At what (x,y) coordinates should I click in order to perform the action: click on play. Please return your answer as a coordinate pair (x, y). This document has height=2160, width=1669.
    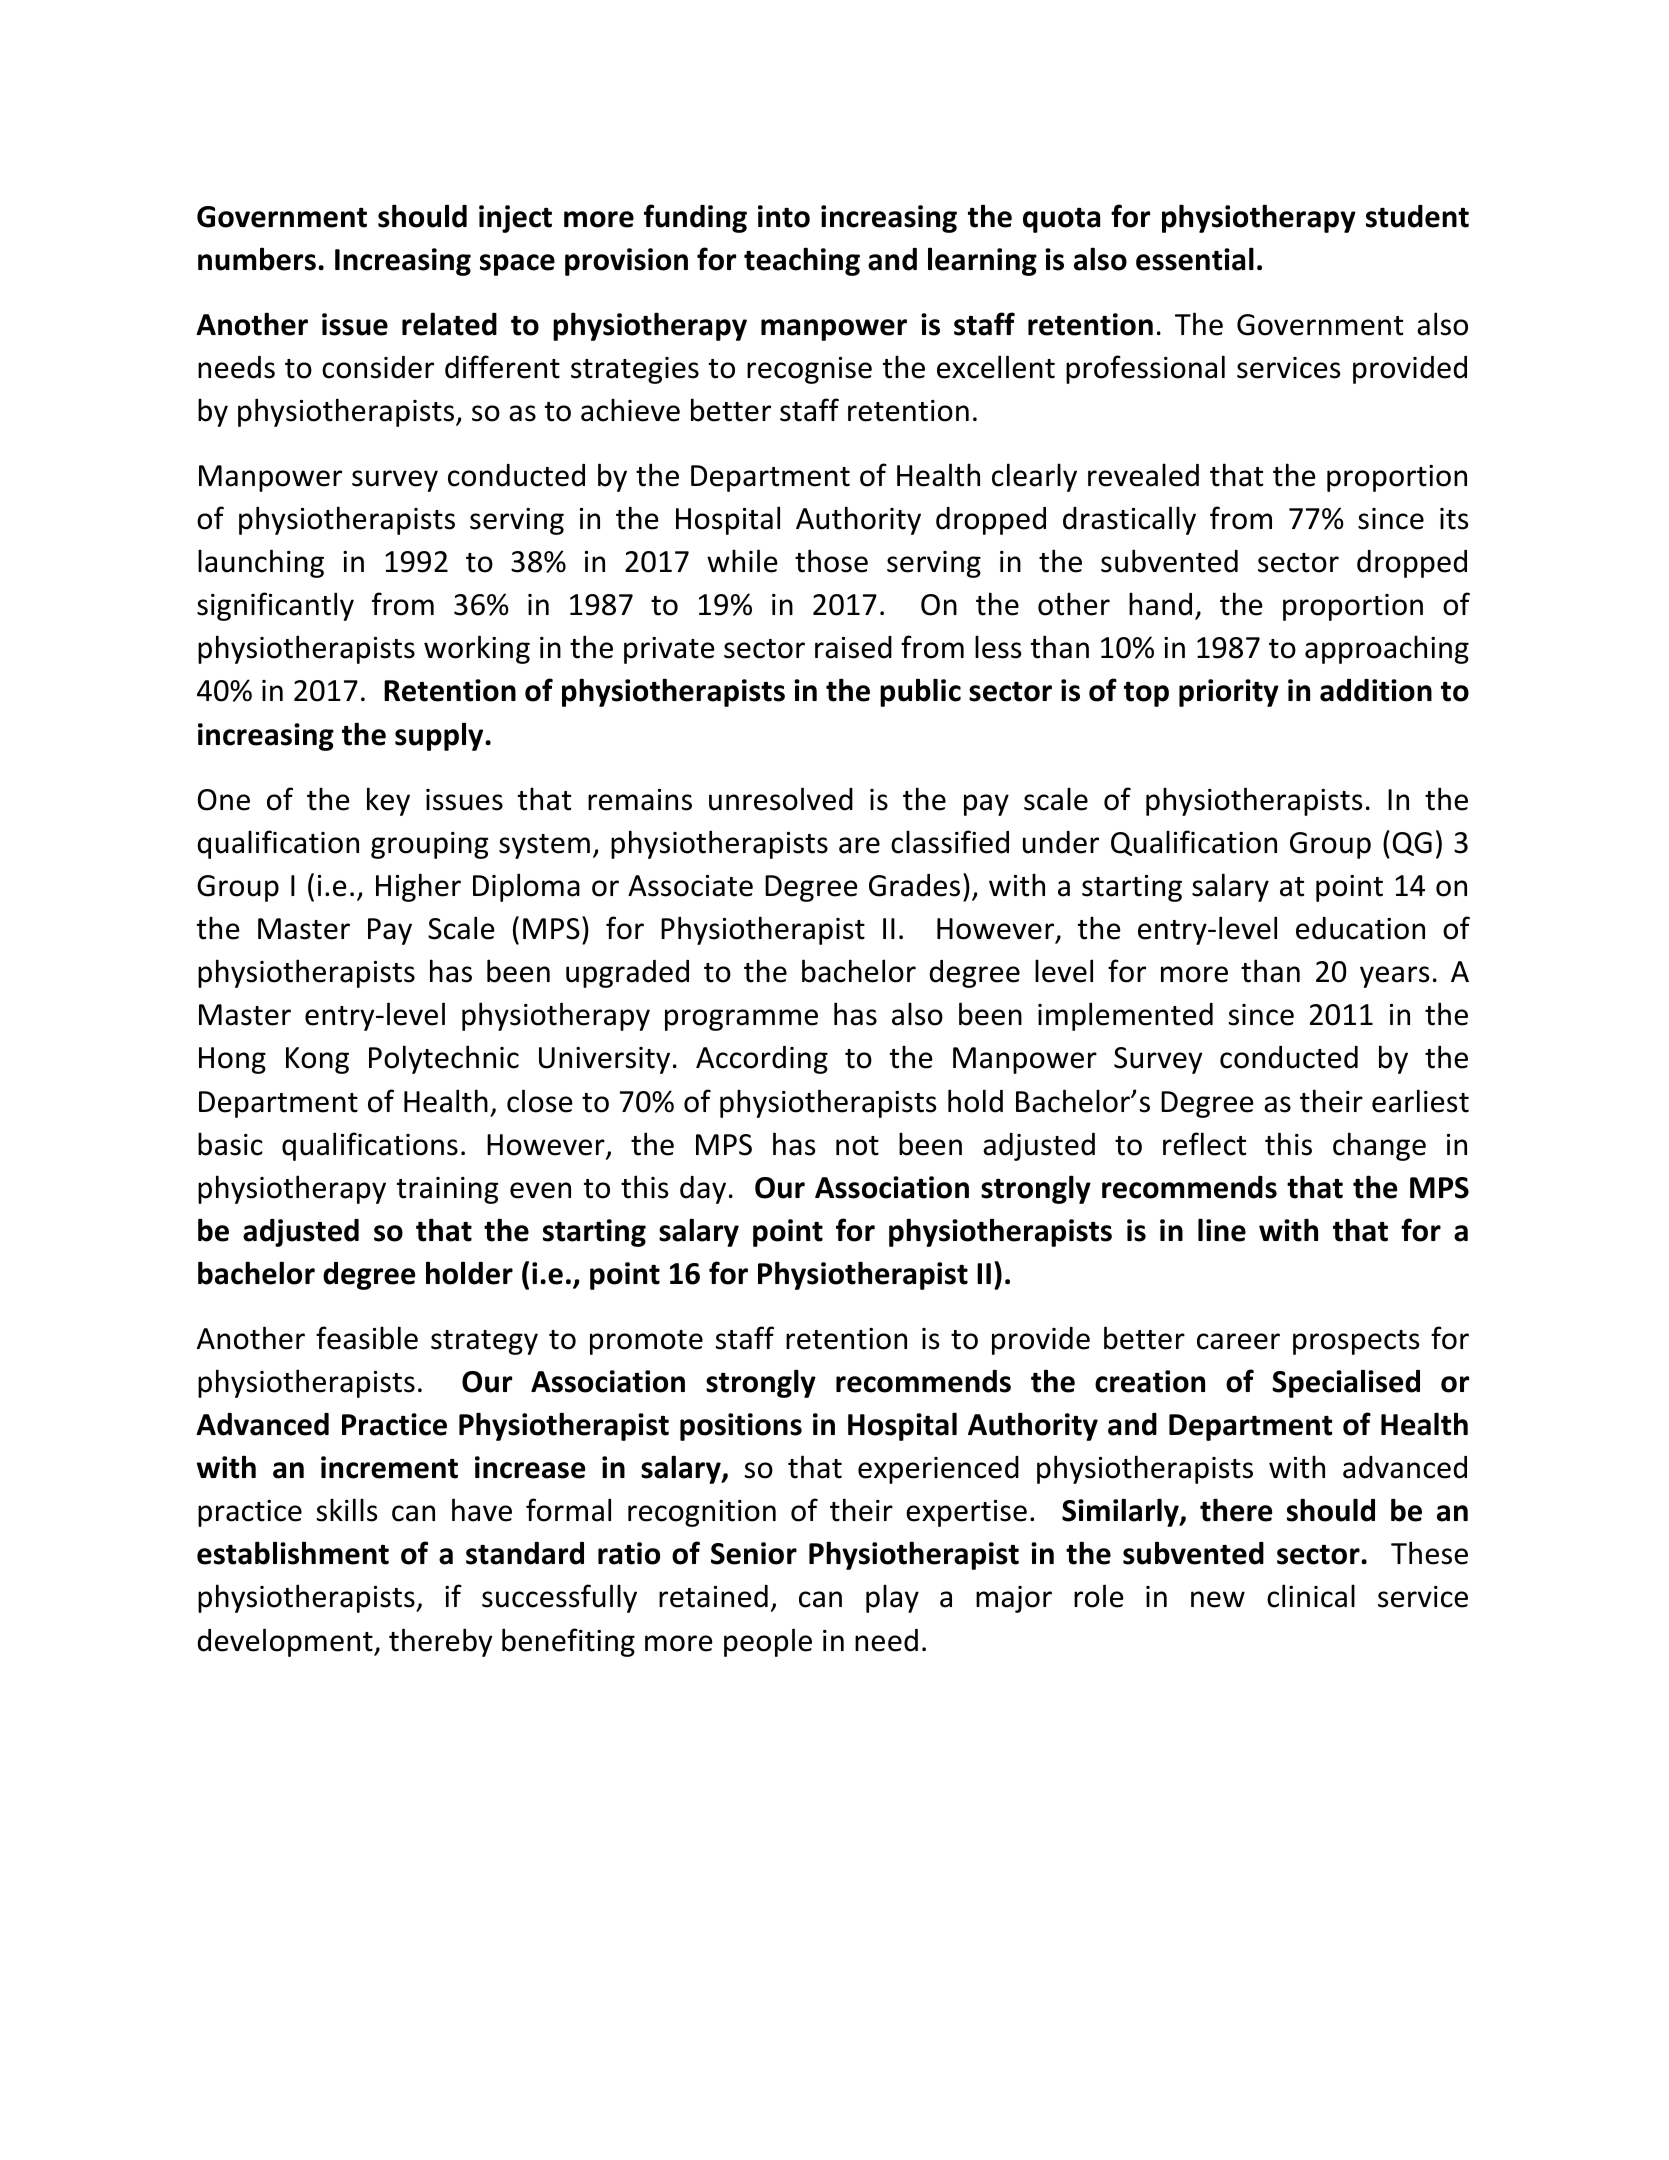
    Looking at the image, I should click on (892, 1598).
